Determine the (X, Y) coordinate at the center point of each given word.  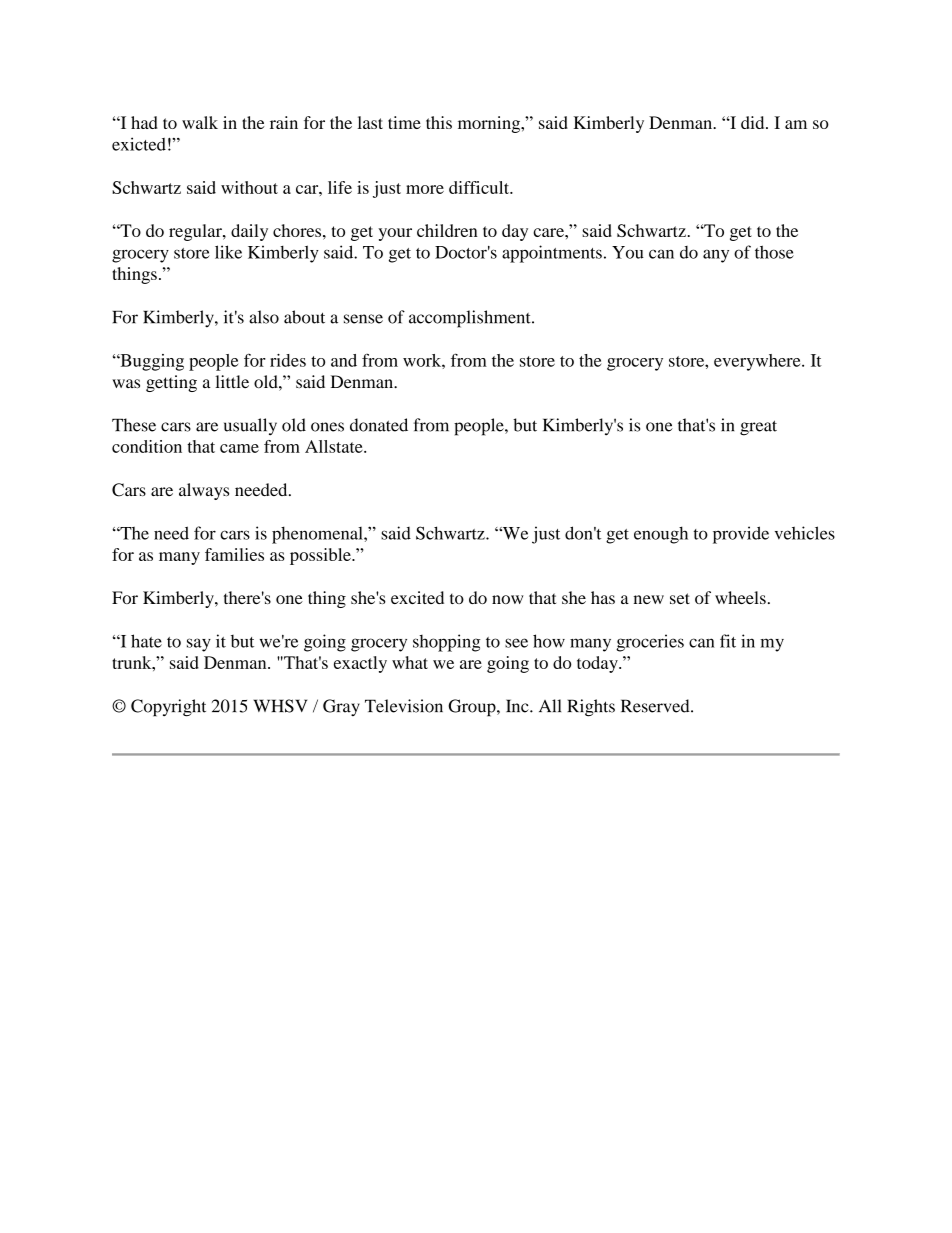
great (758, 428)
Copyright (168, 708)
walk (200, 122)
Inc (518, 706)
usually (250, 427)
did (754, 122)
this (439, 122)
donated (379, 425)
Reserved (656, 706)
